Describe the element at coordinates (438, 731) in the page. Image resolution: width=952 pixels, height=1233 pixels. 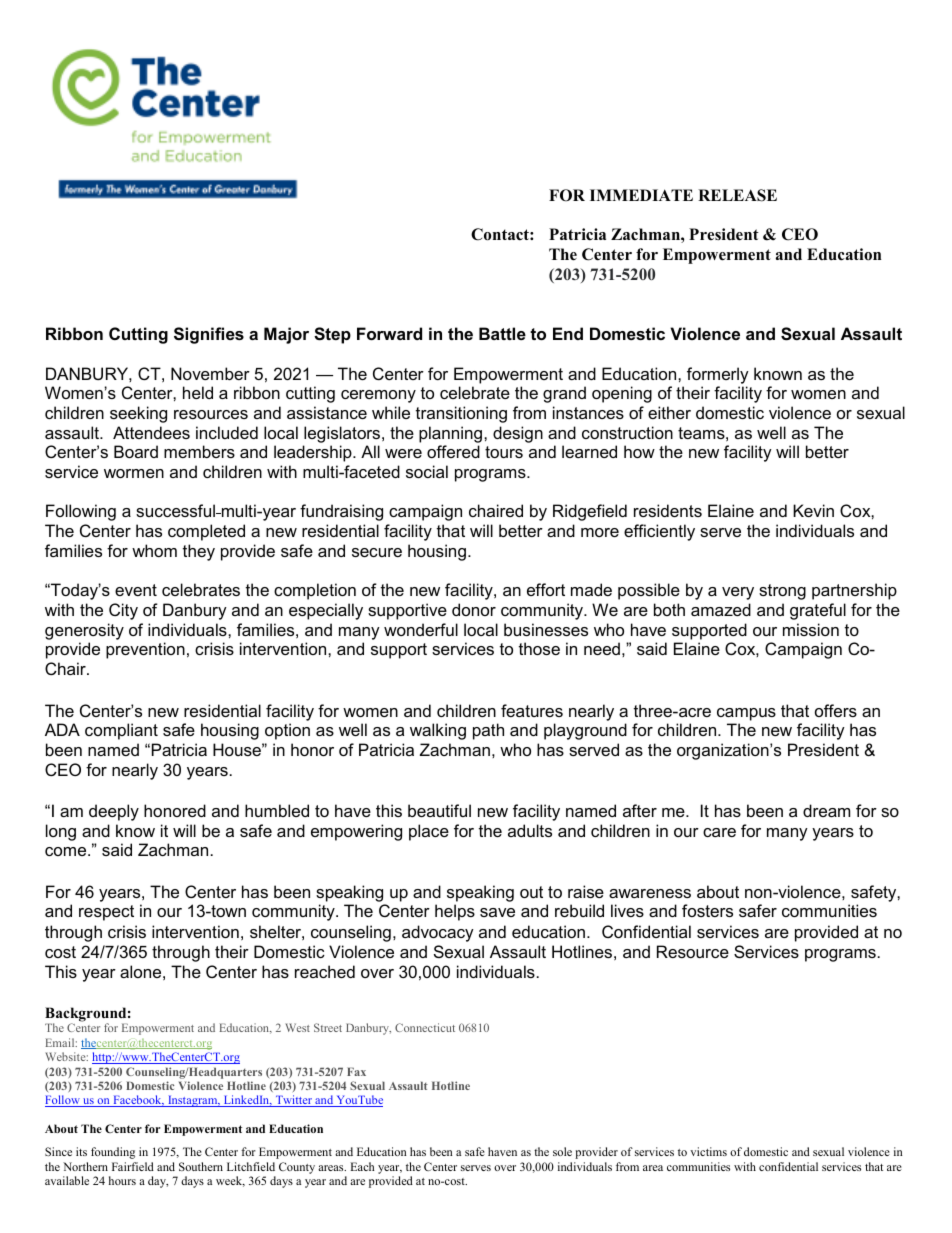
I see `walking` at that location.
